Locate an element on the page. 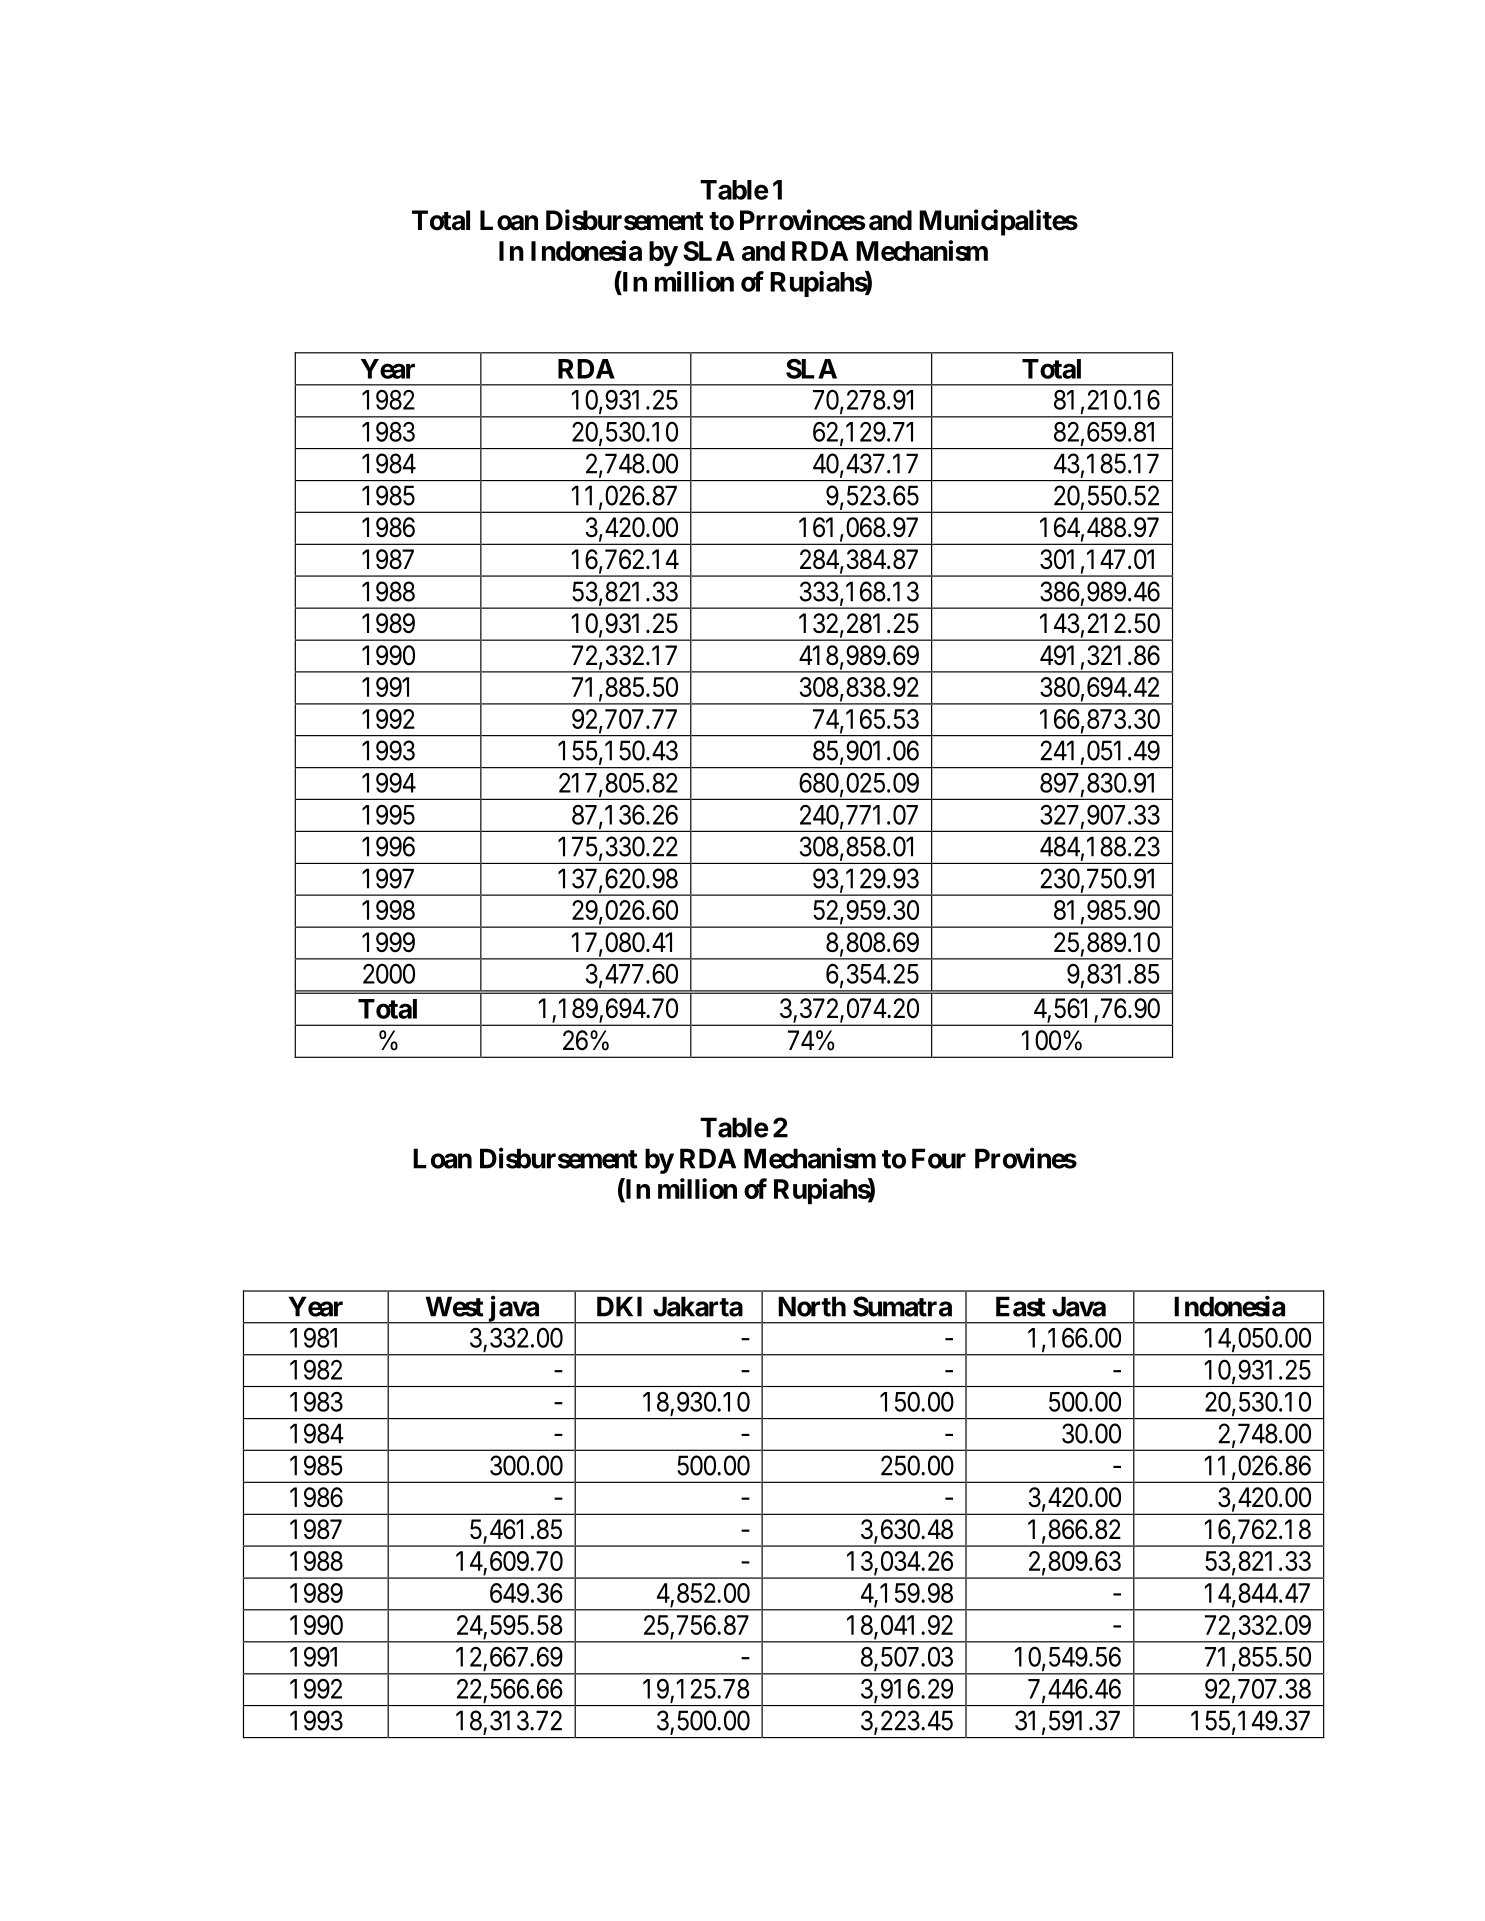 The width and height of the image is (1485, 1921). Sumatra is located at coordinates (902, 1306).
